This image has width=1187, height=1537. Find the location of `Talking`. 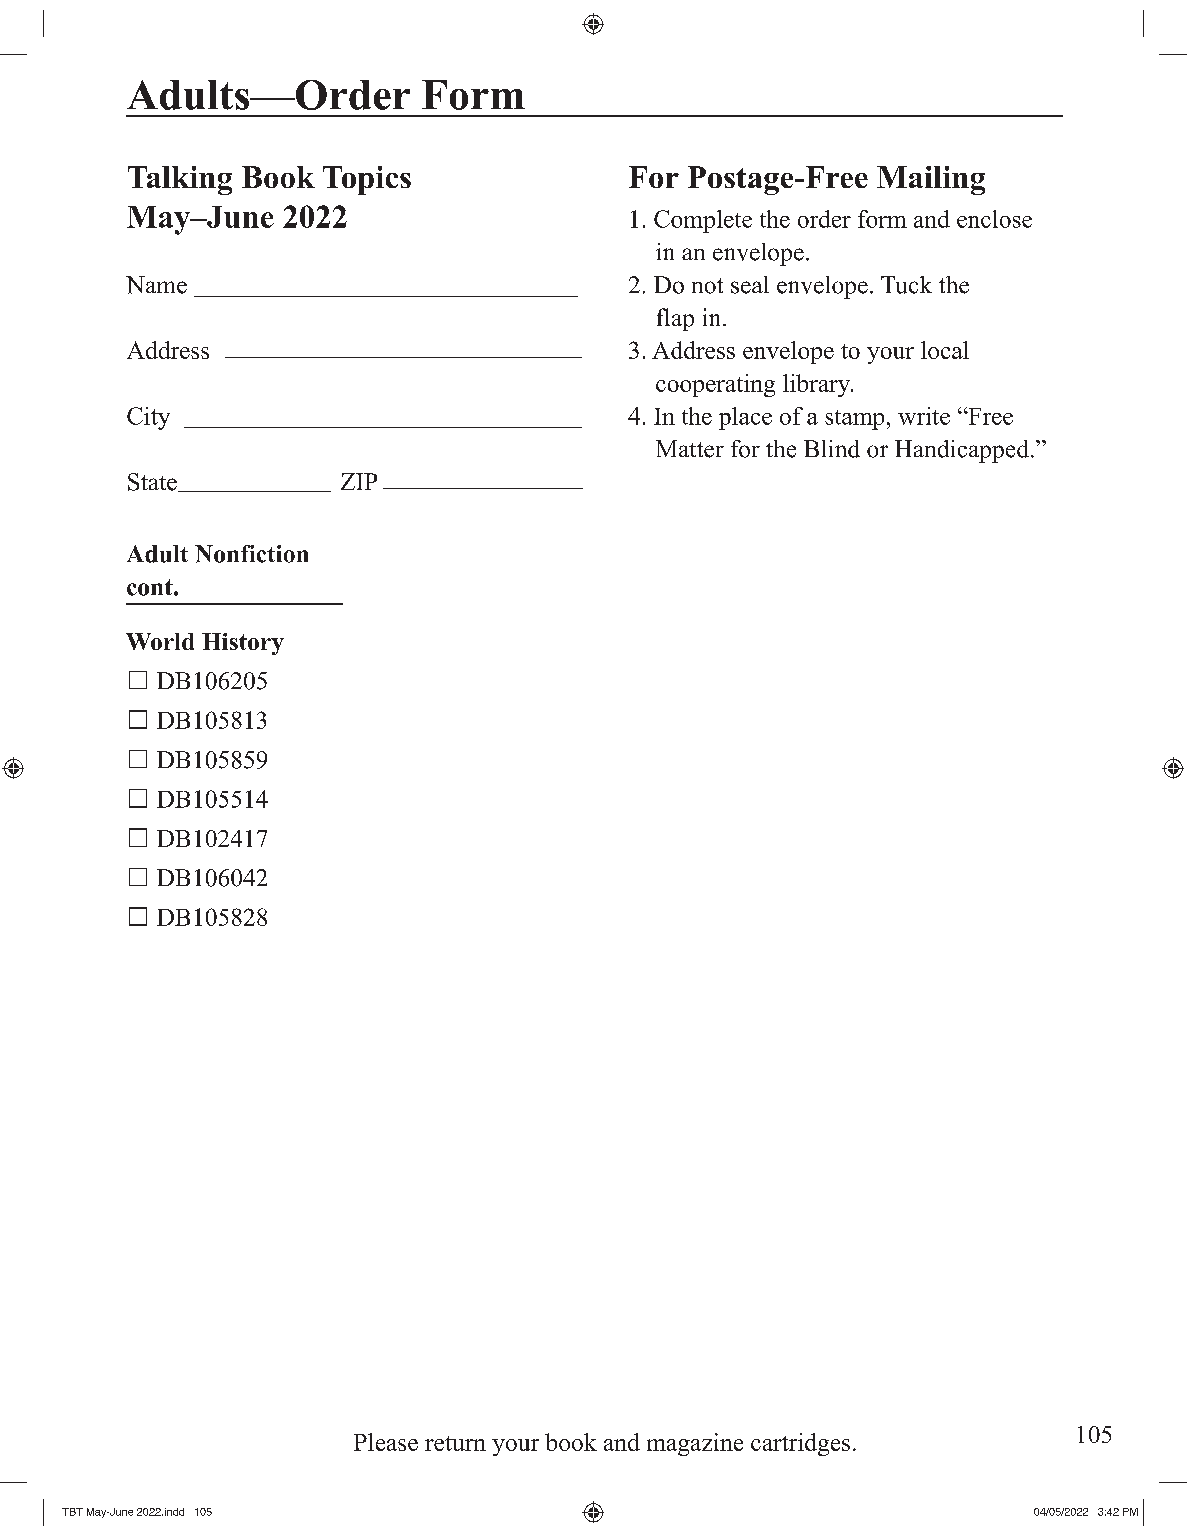

Talking is located at coordinates (180, 180).
